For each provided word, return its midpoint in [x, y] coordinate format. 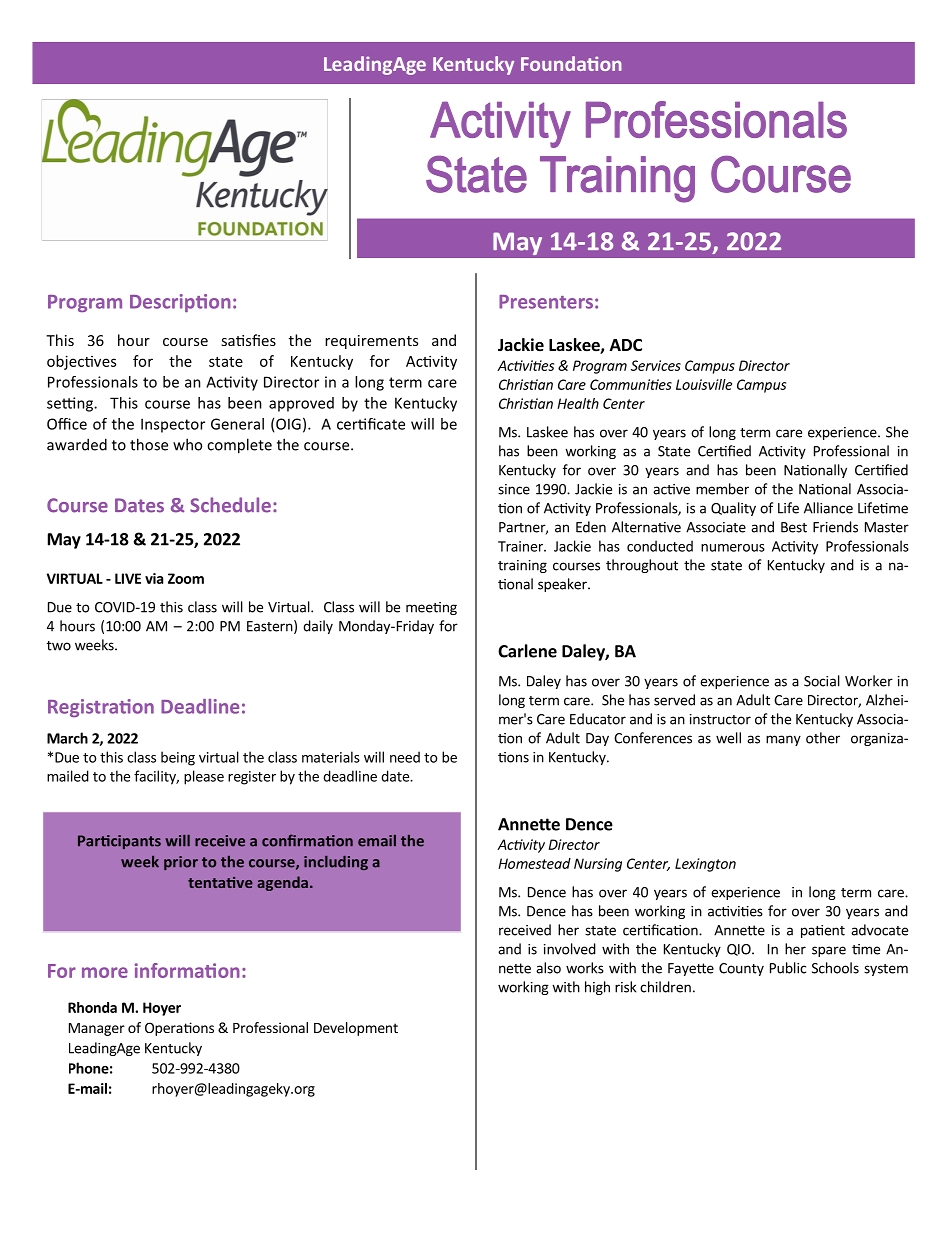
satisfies [248, 340]
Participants [119, 842]
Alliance [828, 508]
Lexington [705, 865]
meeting [431, 608]
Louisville [704, 384]
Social [822, 681]
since [514, 489]
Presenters [546, 302]
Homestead [534, 863]
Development [356, 1029]
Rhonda [92, 1007]
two [59, 646]
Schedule [230, 505]
